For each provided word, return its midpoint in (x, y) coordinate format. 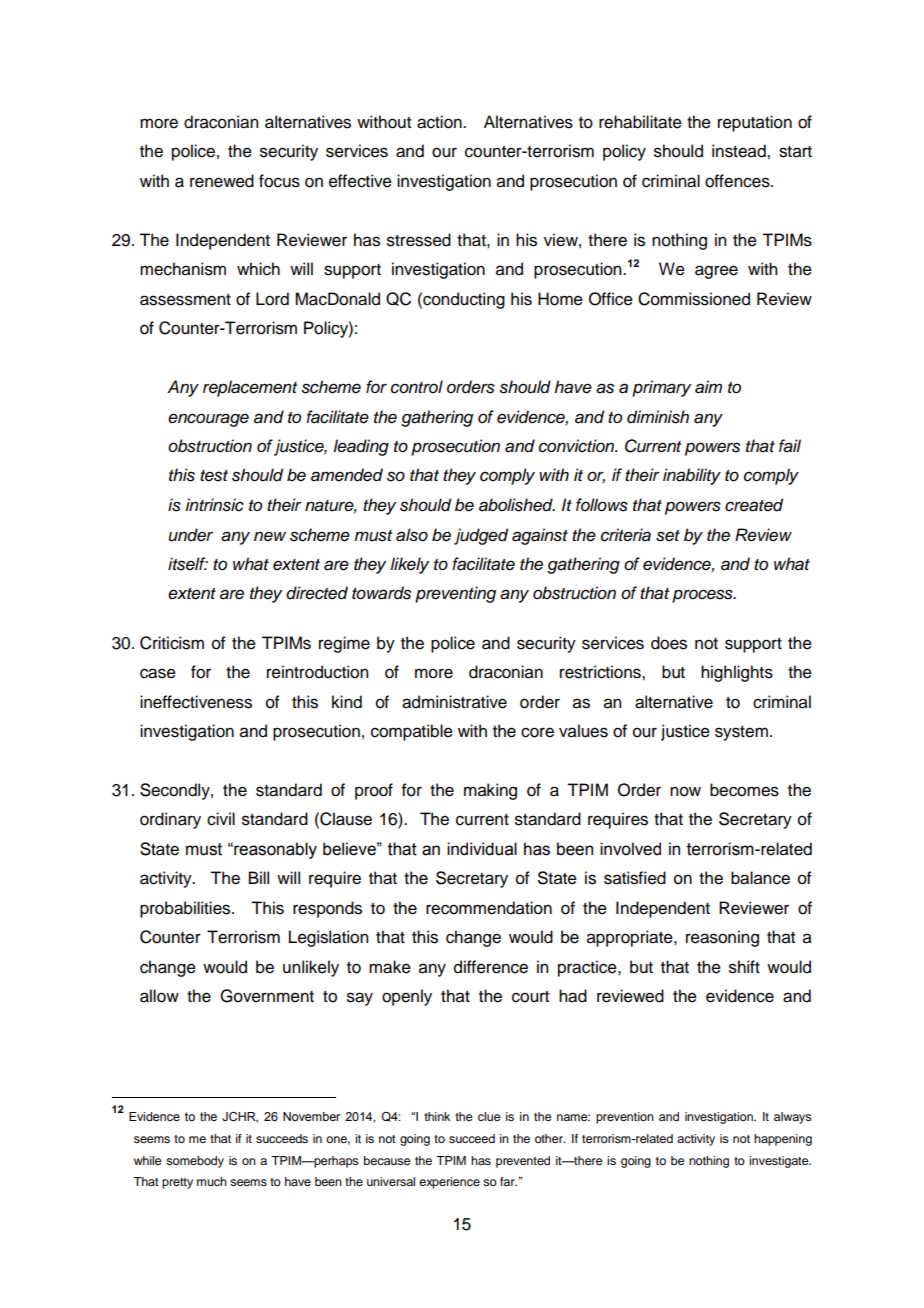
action (440, 122)
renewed (222, 181)
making (490, 791)
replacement (250, 388)
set (668, 536)
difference (491, 967)
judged (481, 536)
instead (740, 151)
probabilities (186, 909)
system (741, 733)
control (417, 387)
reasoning (722, 938)
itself (188, 564)
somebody (195, 1162)
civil (221, 819)
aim (708, 387)
